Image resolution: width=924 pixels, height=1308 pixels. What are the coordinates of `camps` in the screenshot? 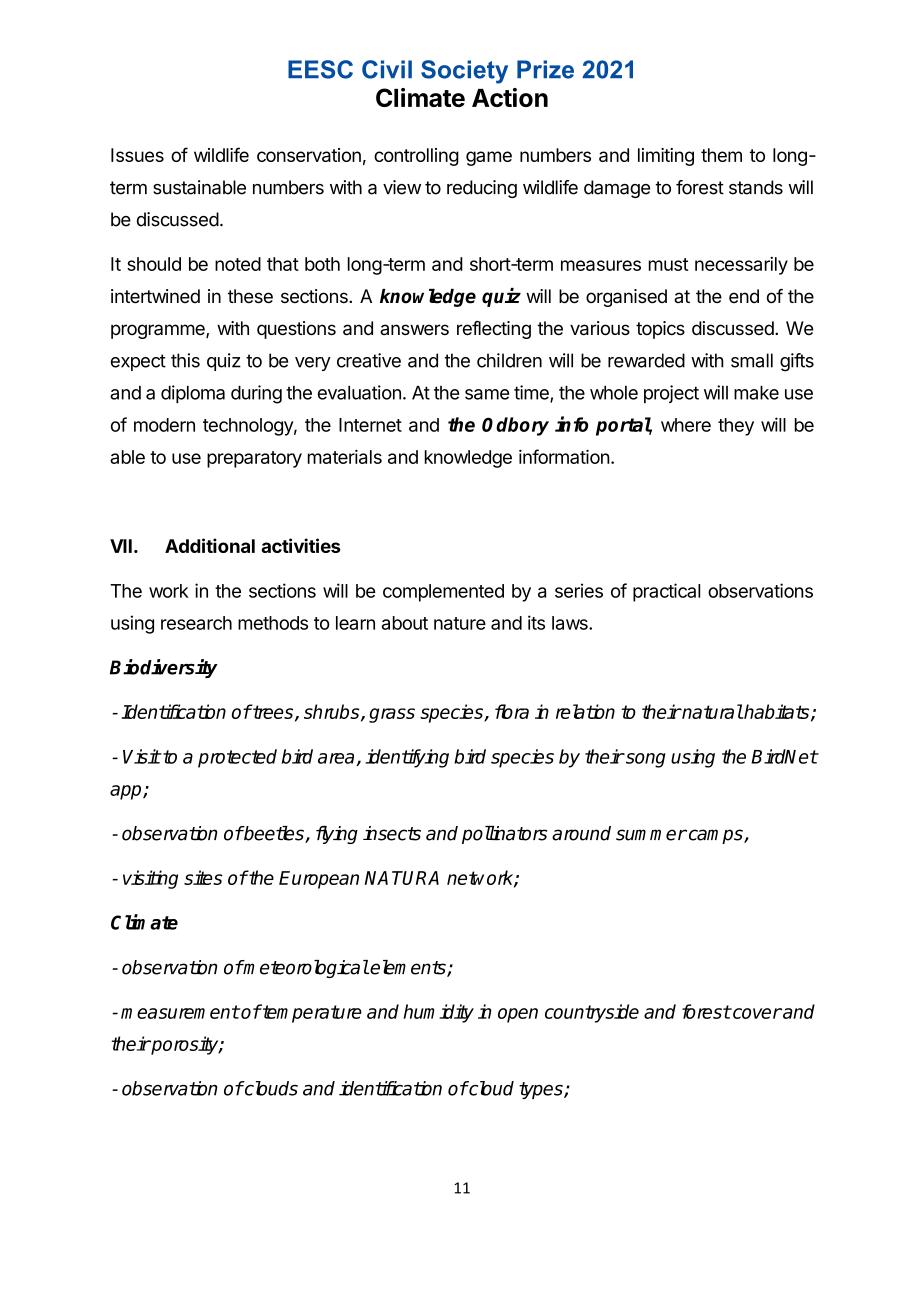 It's located at (715, 836).
